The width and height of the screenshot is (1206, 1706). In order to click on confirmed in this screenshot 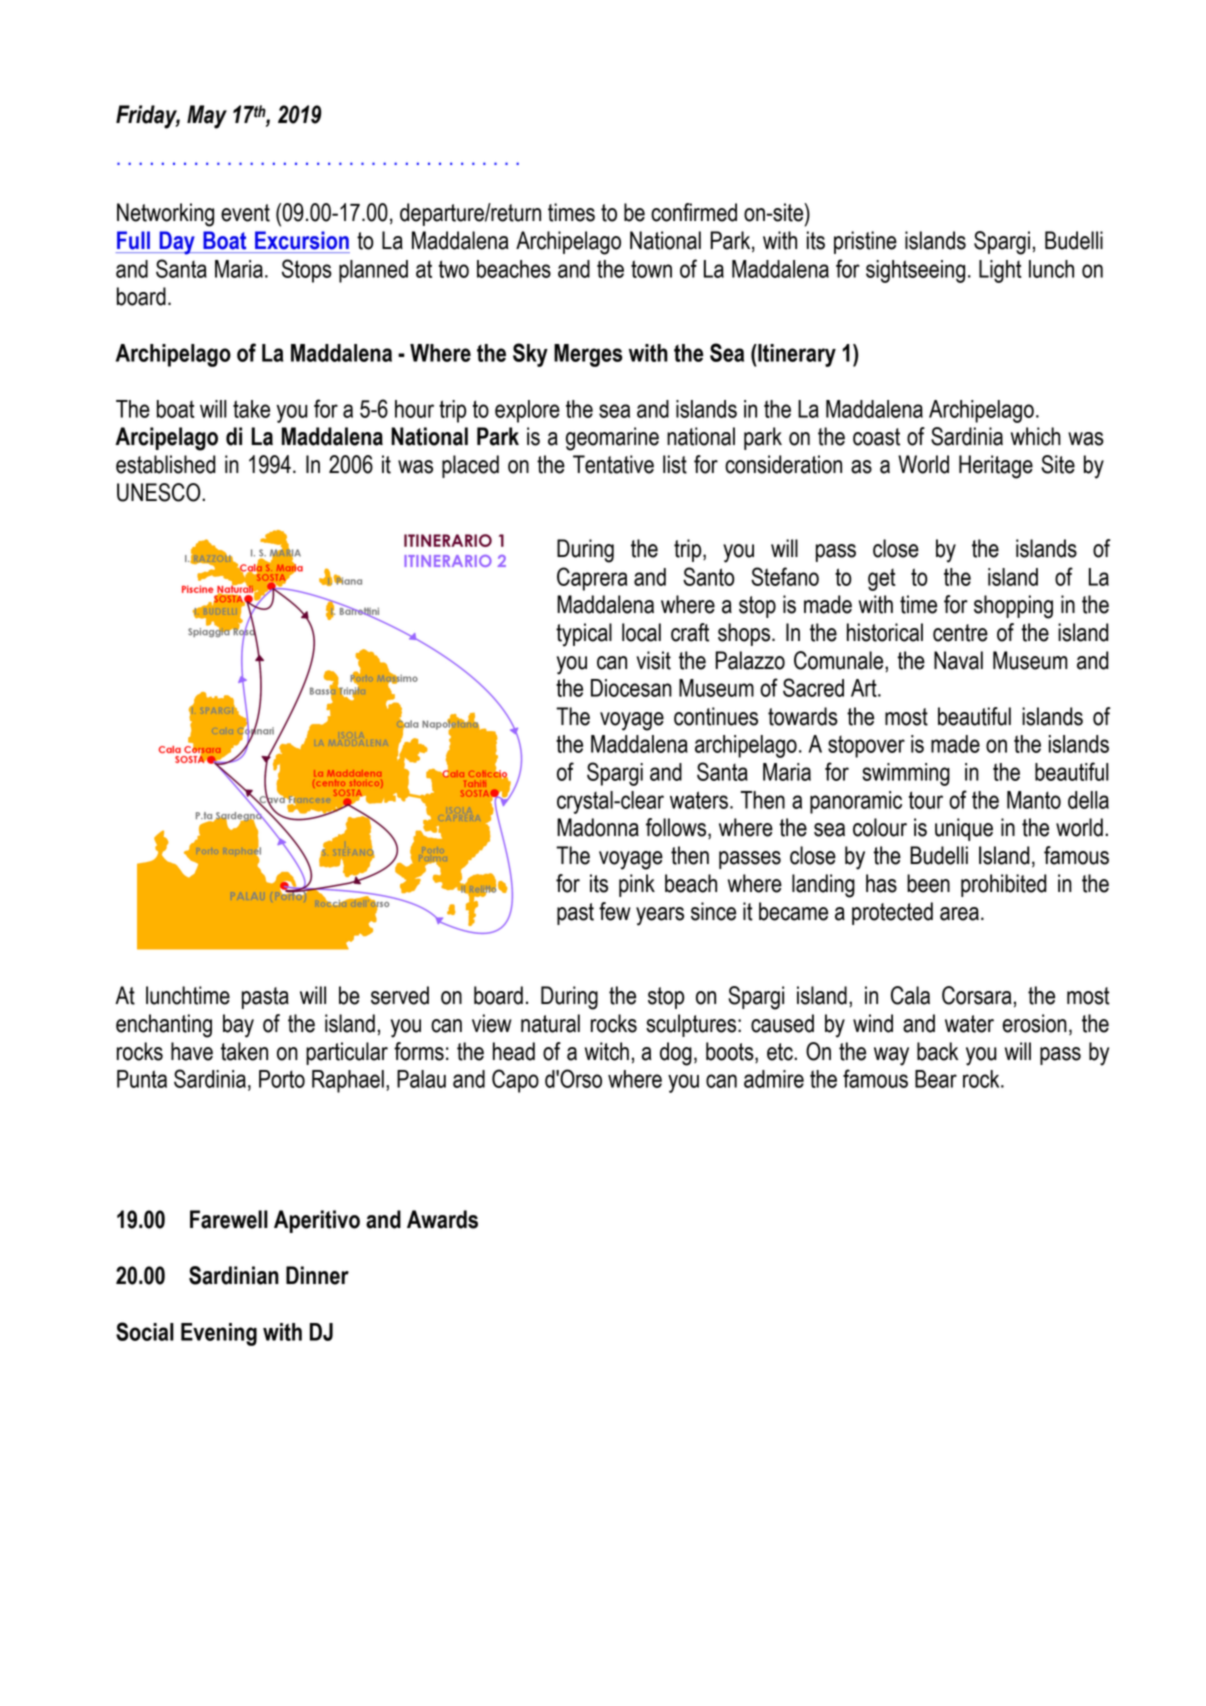, I will do `click(694, 212)`.
